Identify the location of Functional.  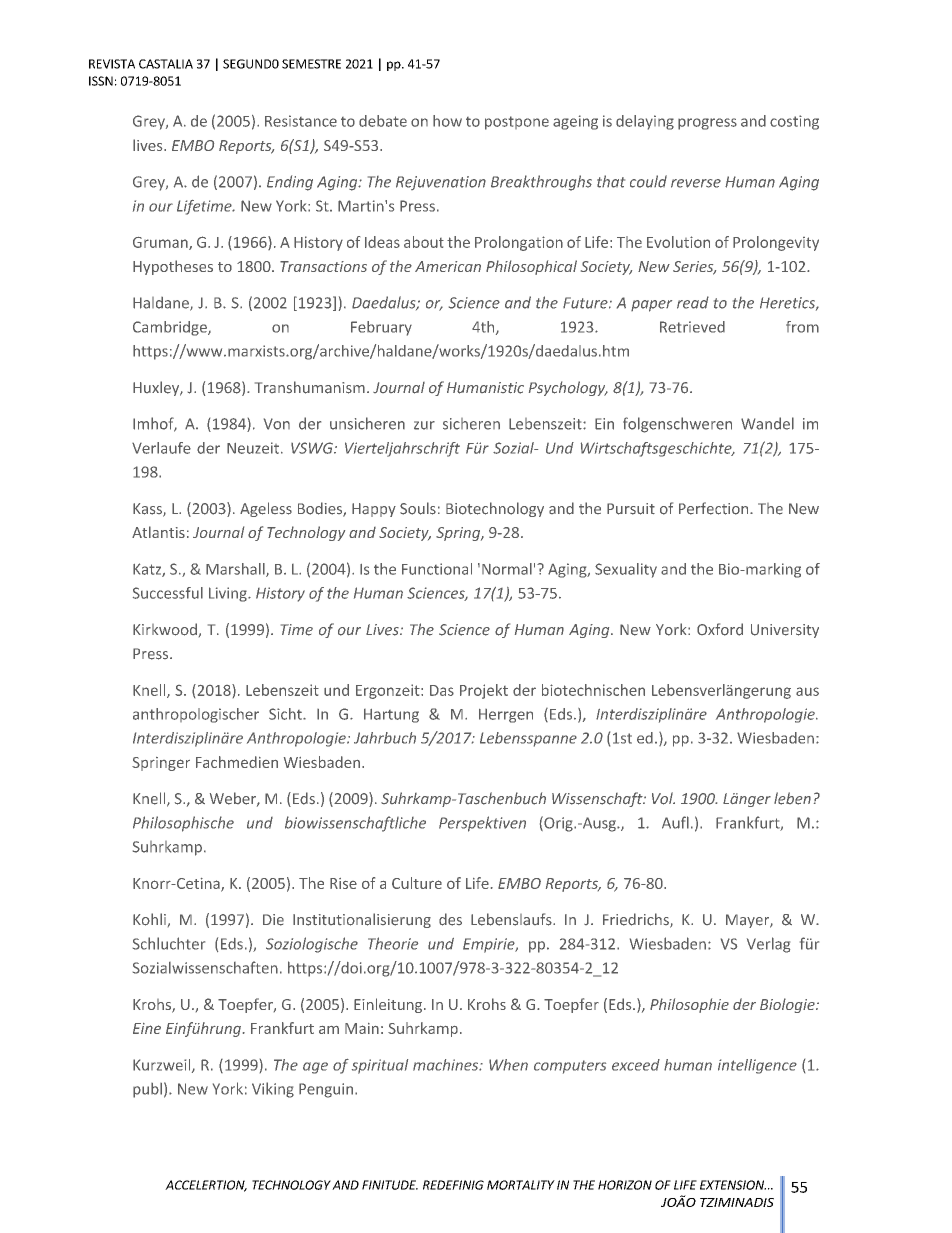
(437, 569).
